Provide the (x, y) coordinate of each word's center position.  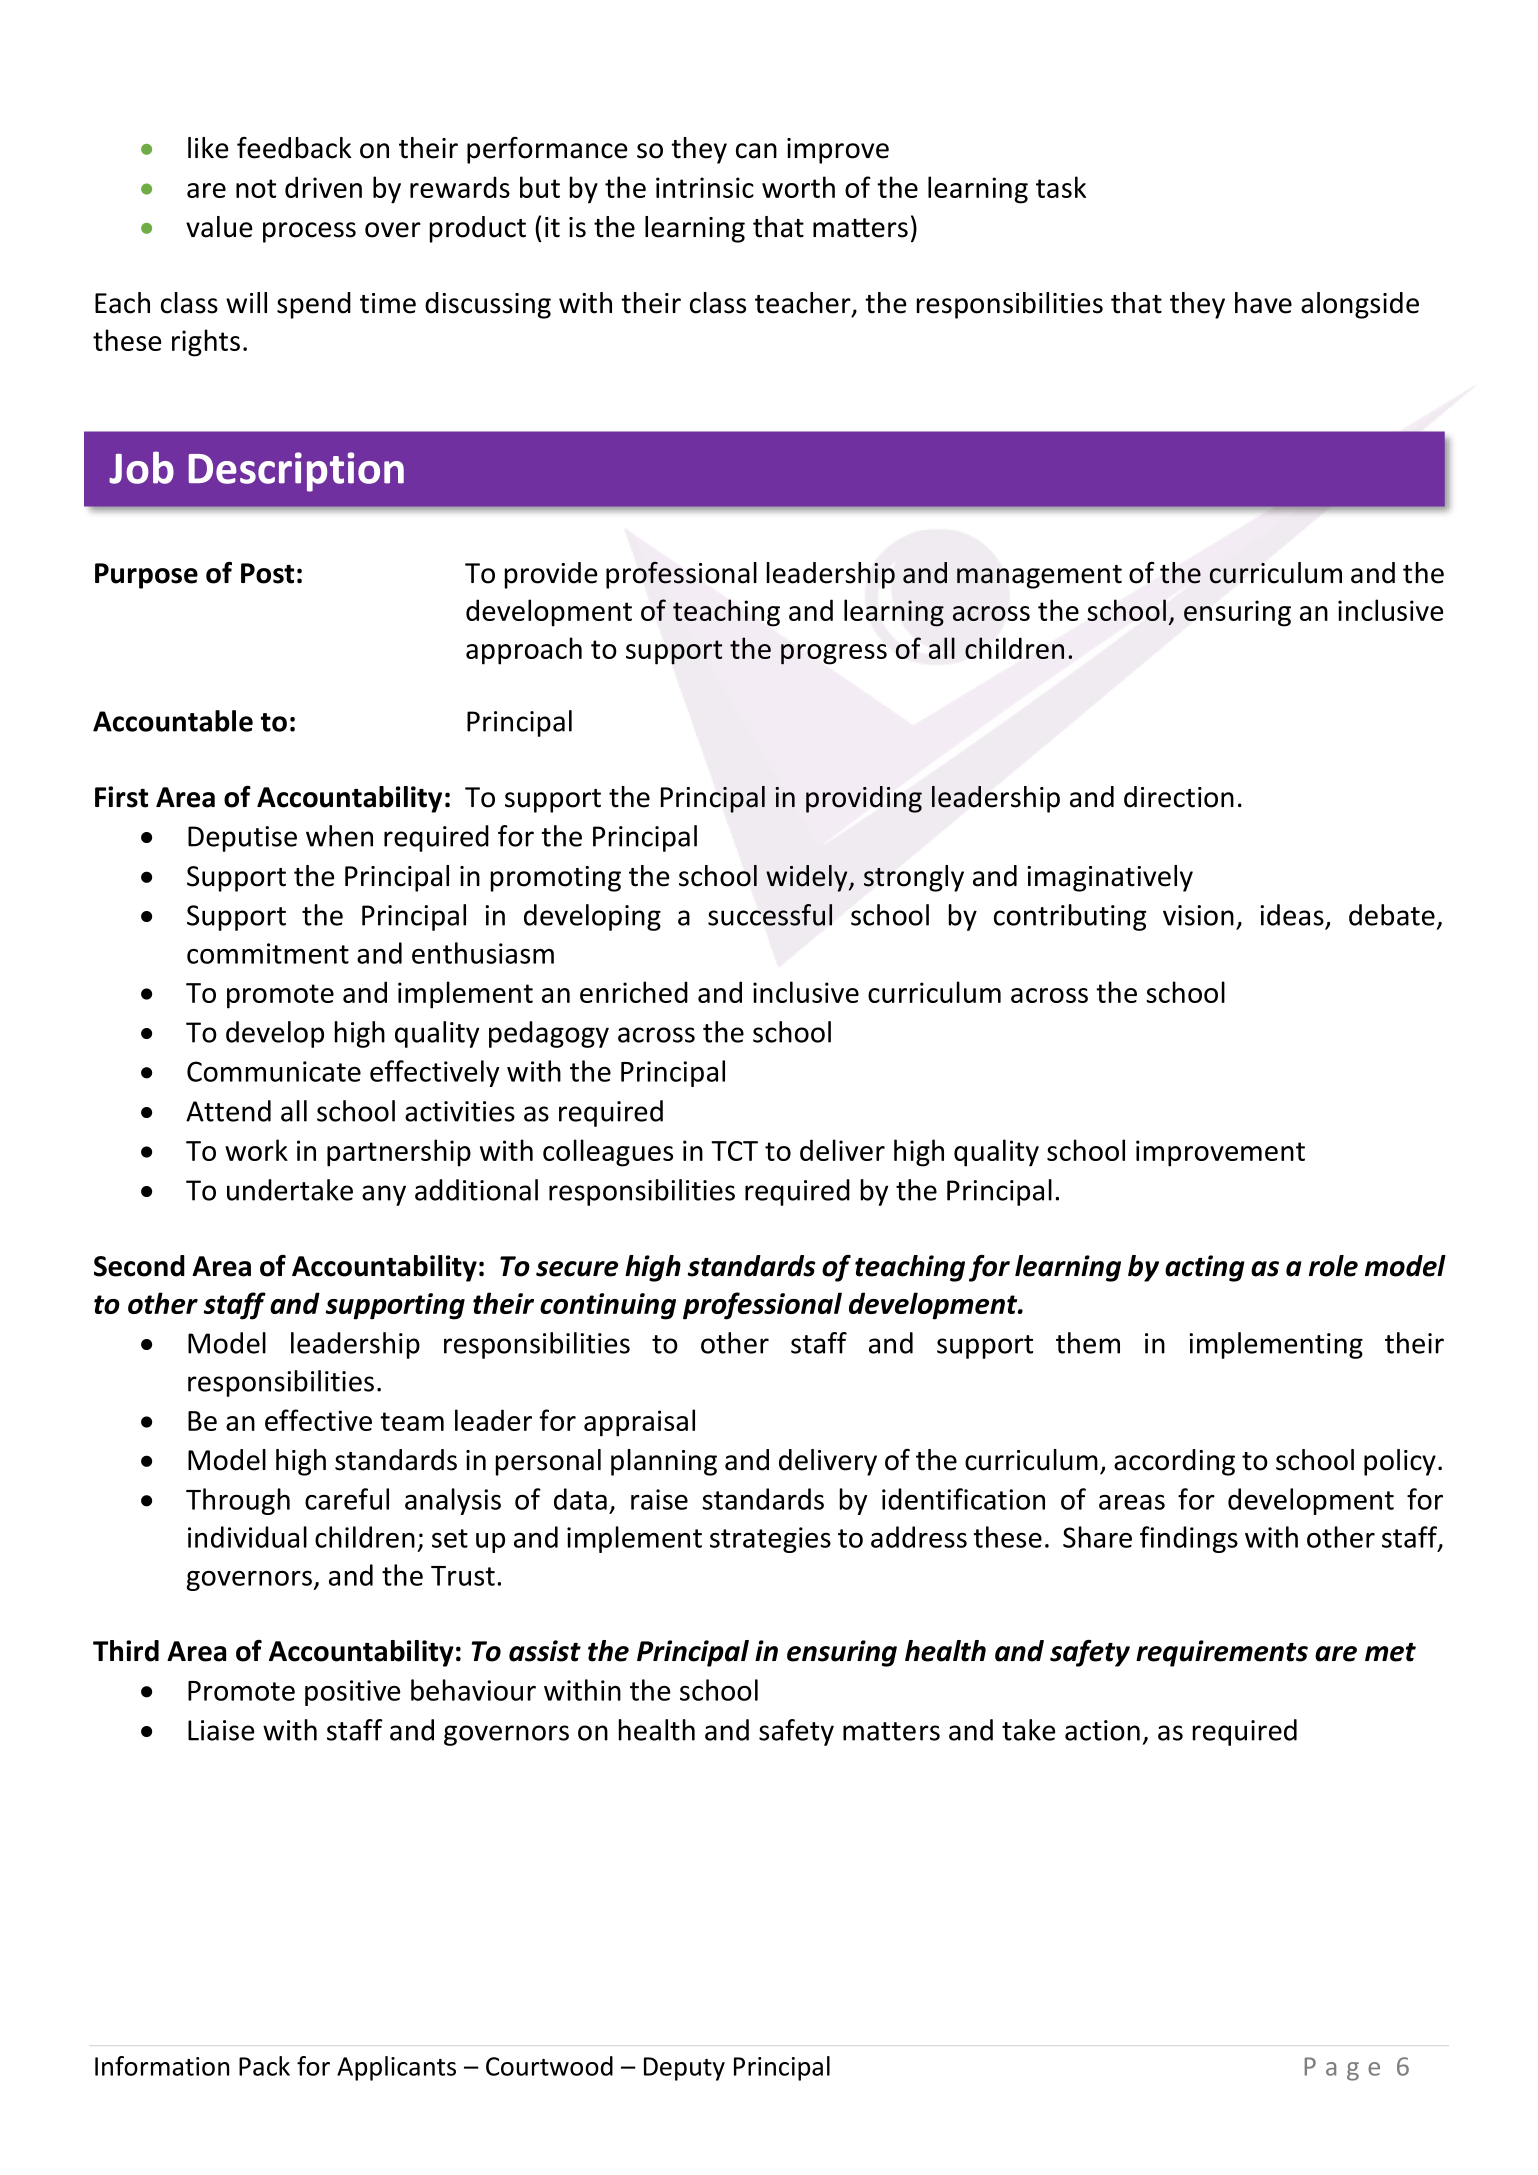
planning (664, 1462)
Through (238, 1501)
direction (1179, 797)
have (1263, 303)
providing (864, 799)
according (1174, 1462)
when (339, 836)
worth (798, 187)
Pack (264, 2066)
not (256, 188)
